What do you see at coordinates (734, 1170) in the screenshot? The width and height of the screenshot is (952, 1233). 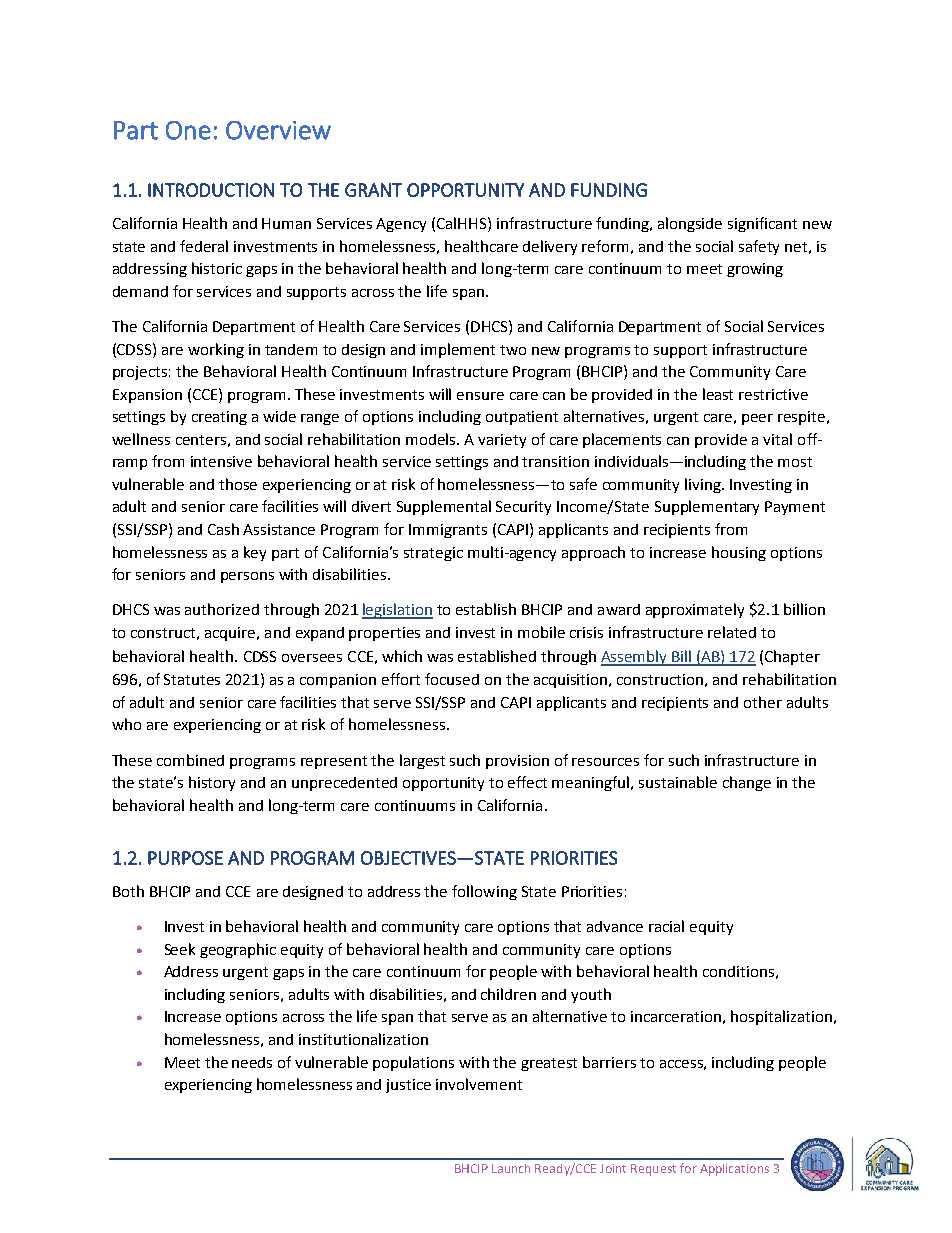 I see `Applications` at bounding box center [734, 1170].
